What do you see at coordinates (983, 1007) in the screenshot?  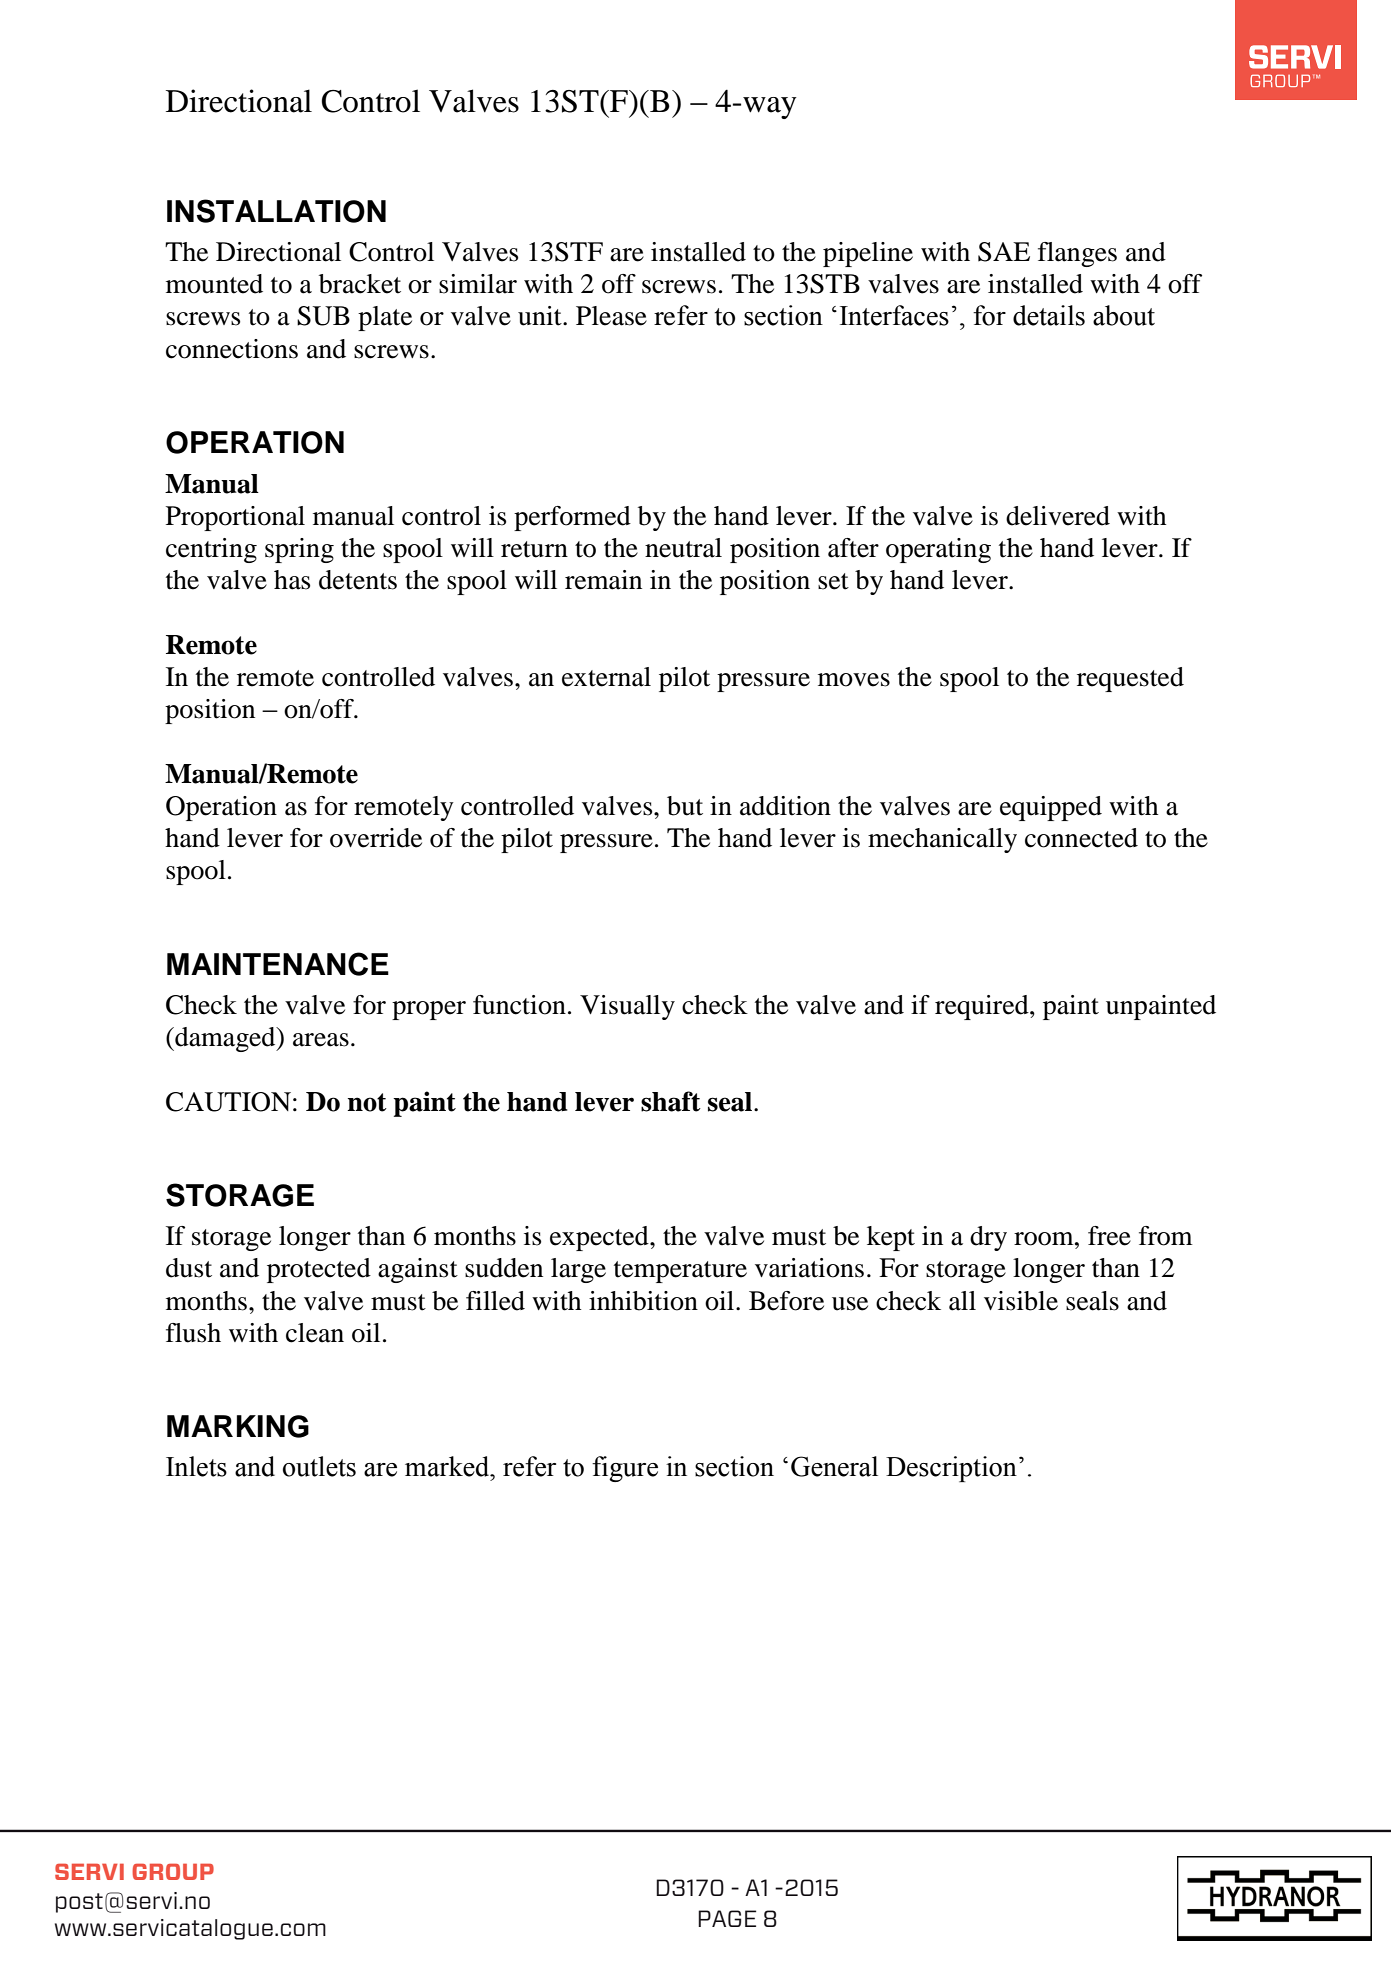 I see `required` at bounding box center [983, 1007].
